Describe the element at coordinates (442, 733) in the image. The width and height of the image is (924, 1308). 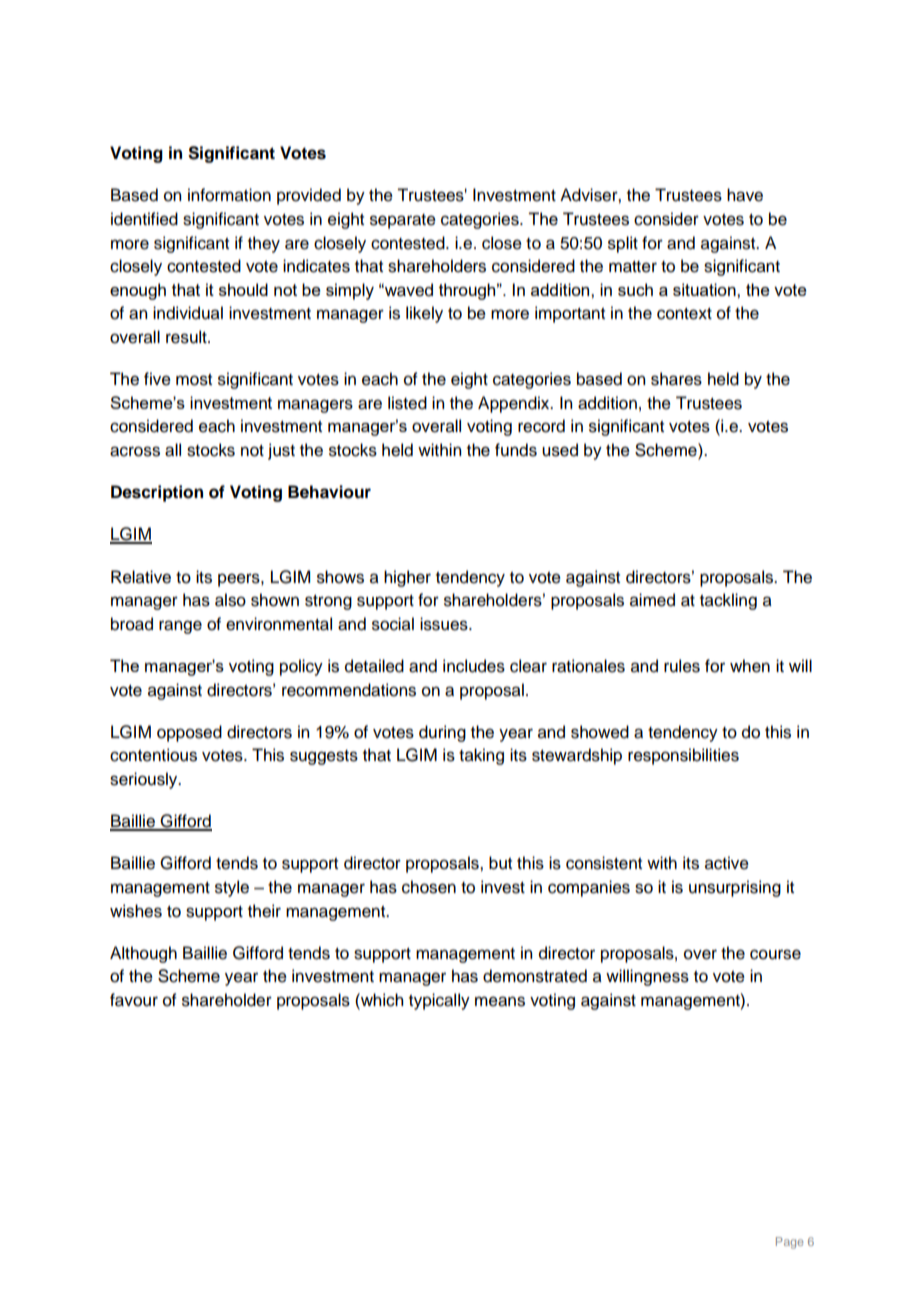
I see `during` at that location.
